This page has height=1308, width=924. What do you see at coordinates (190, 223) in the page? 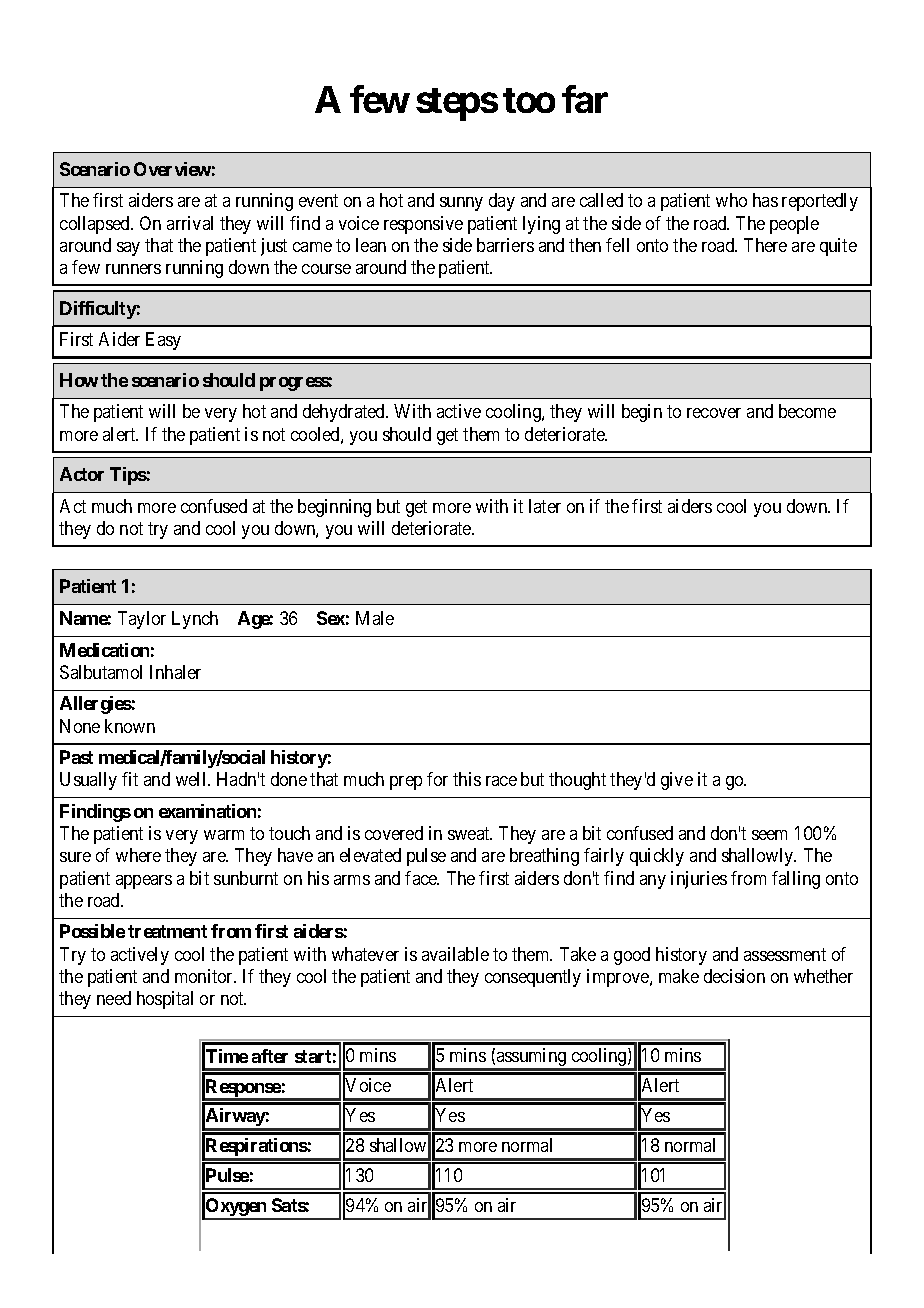
I see `arrival` at bounding box center [190, 223].
